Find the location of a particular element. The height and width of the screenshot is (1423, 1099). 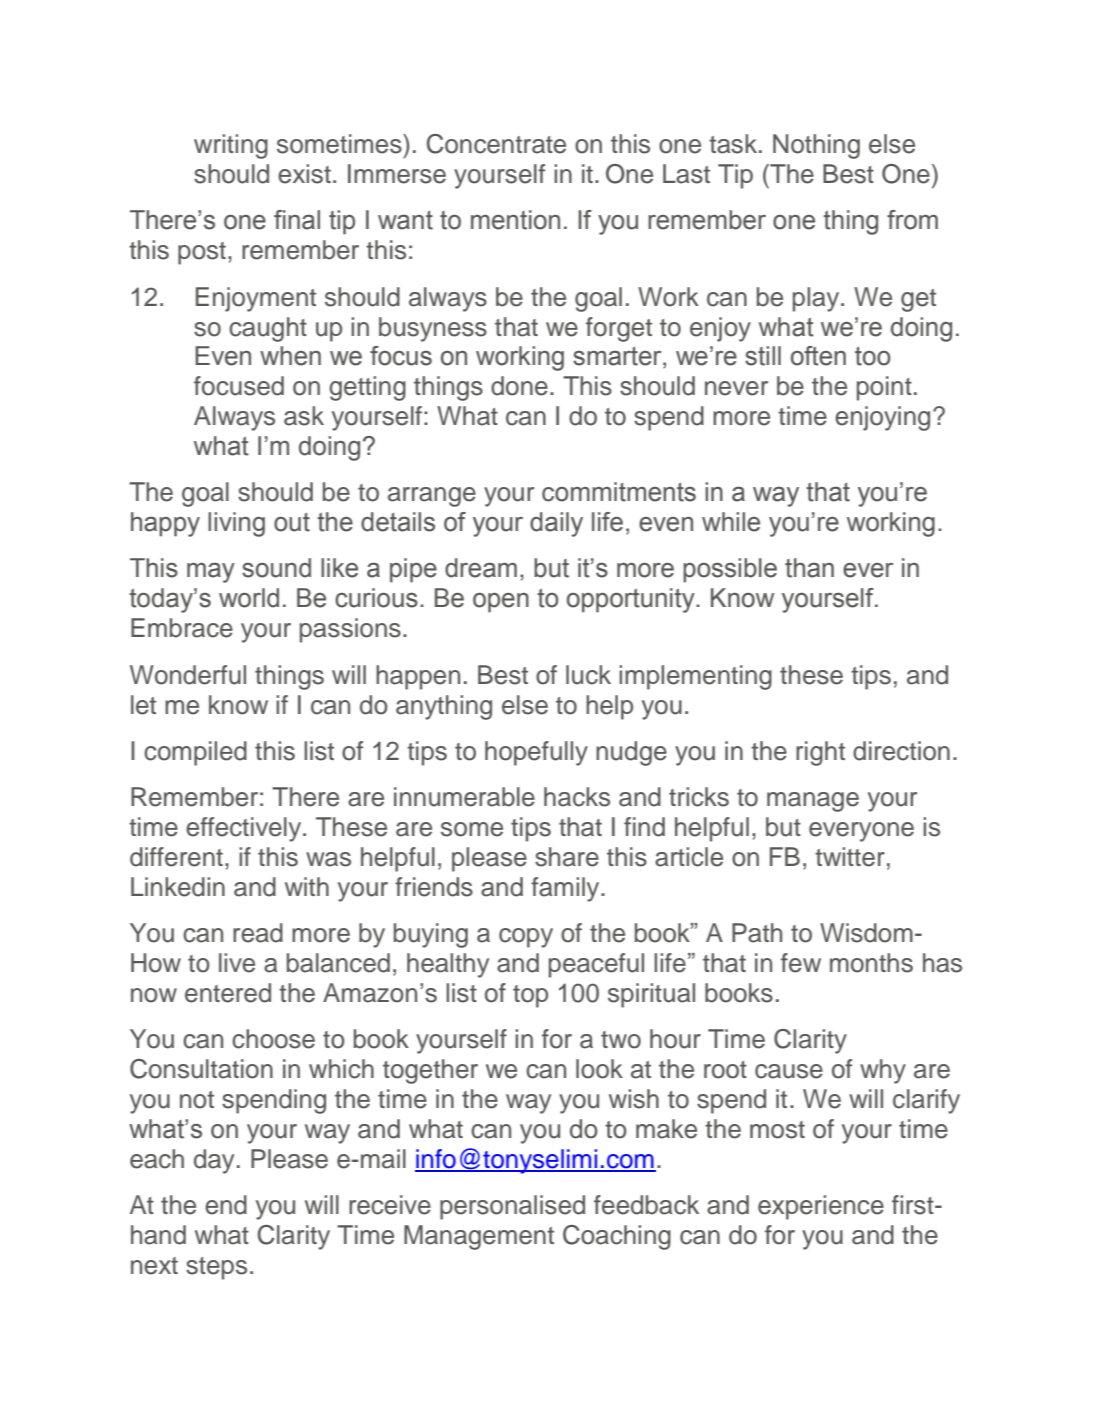

Wonderful is located at coordinates (188, 675).
